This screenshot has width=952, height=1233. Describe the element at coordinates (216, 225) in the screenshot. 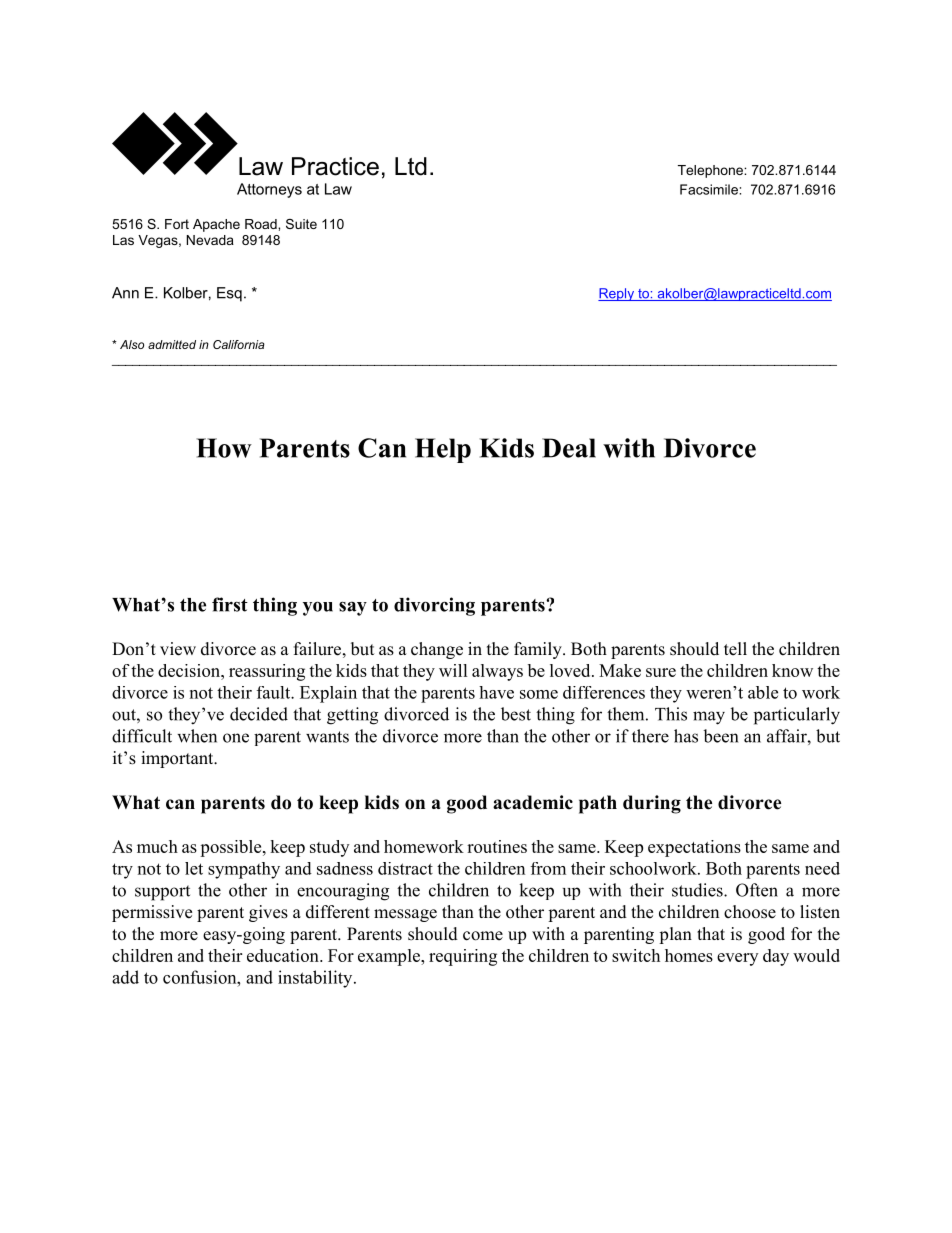

I see `Apache` at that location.
